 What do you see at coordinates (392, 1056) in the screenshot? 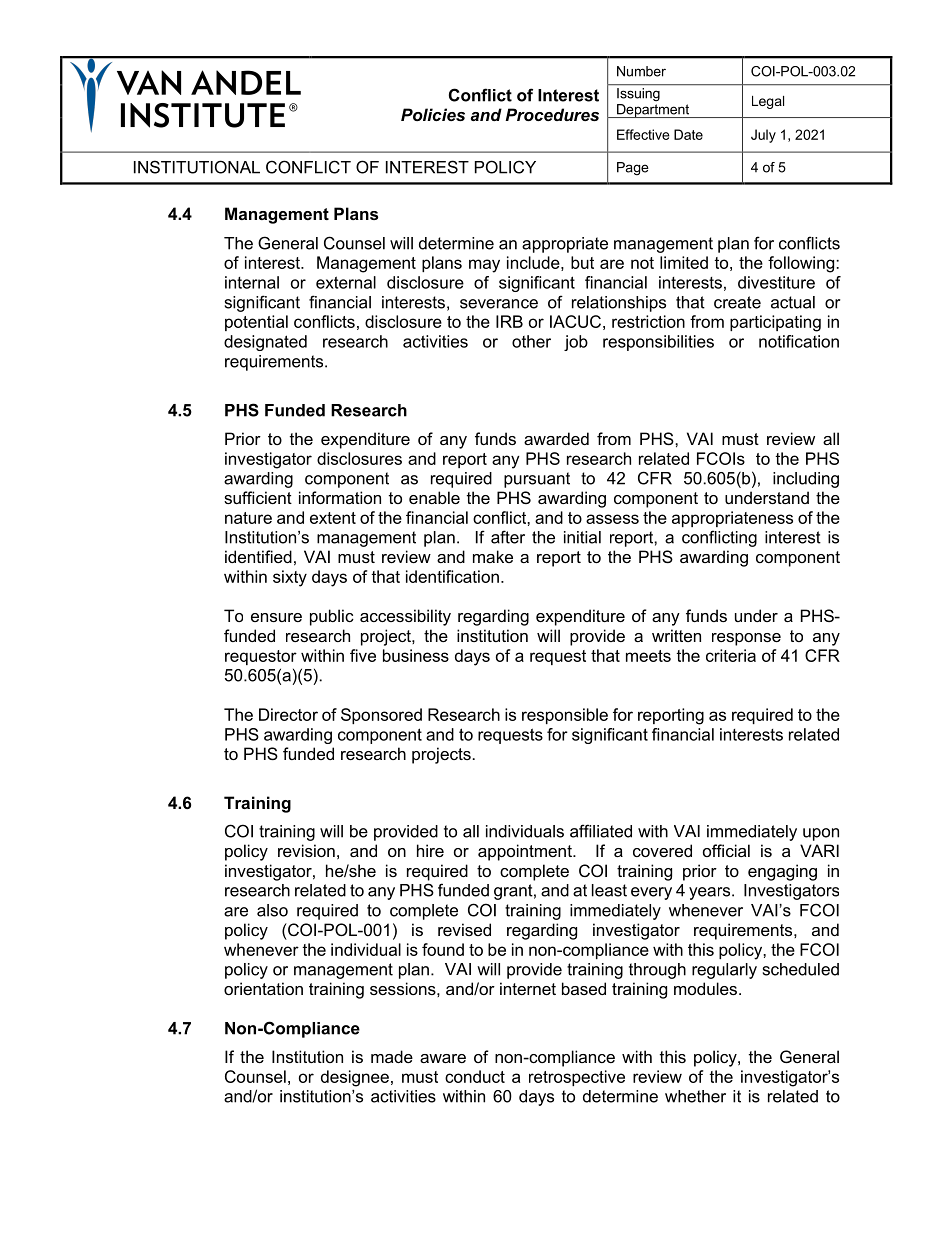
I see `made` at bounding box center [392, 1056].
